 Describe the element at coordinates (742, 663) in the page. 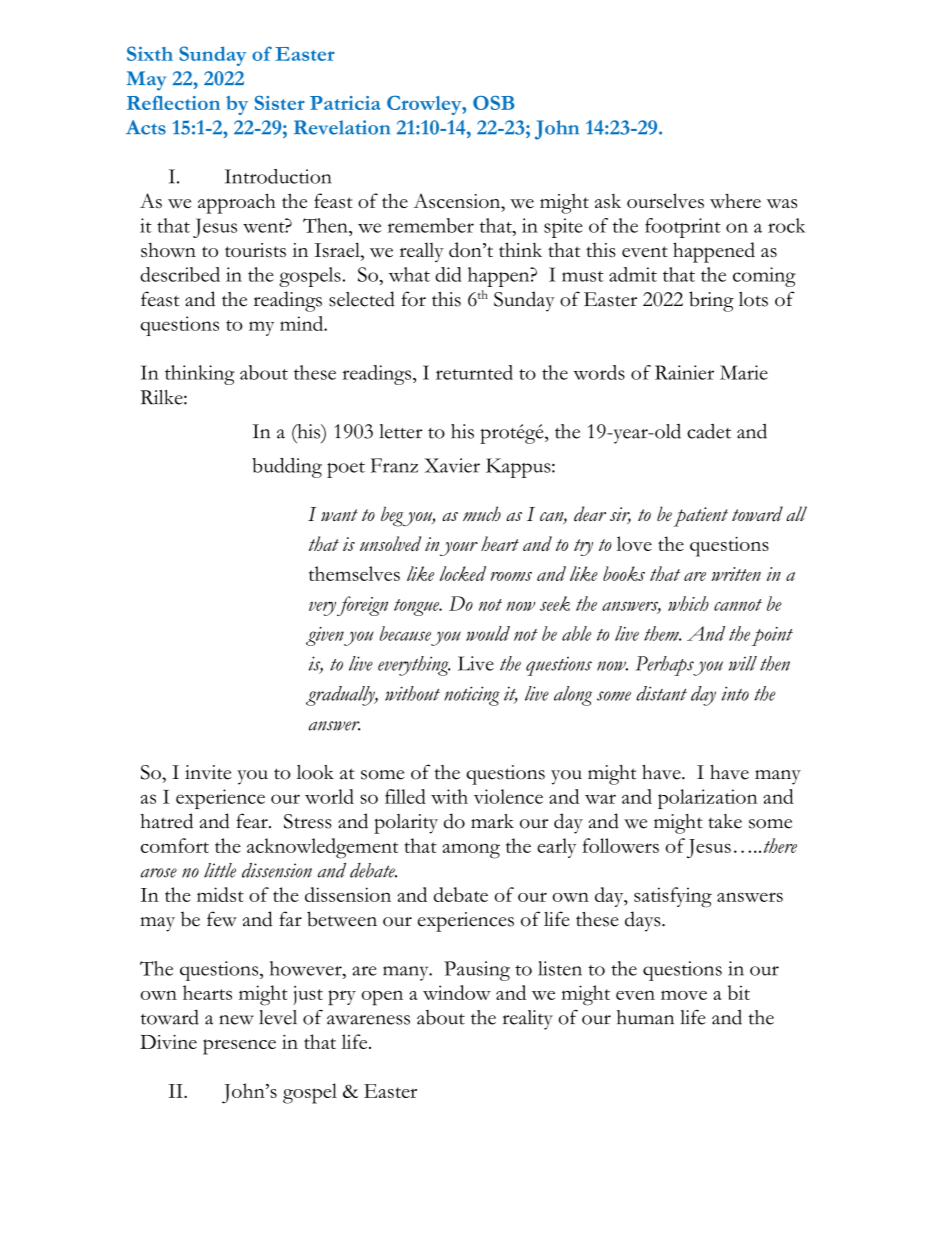

I see `will` at that location.
